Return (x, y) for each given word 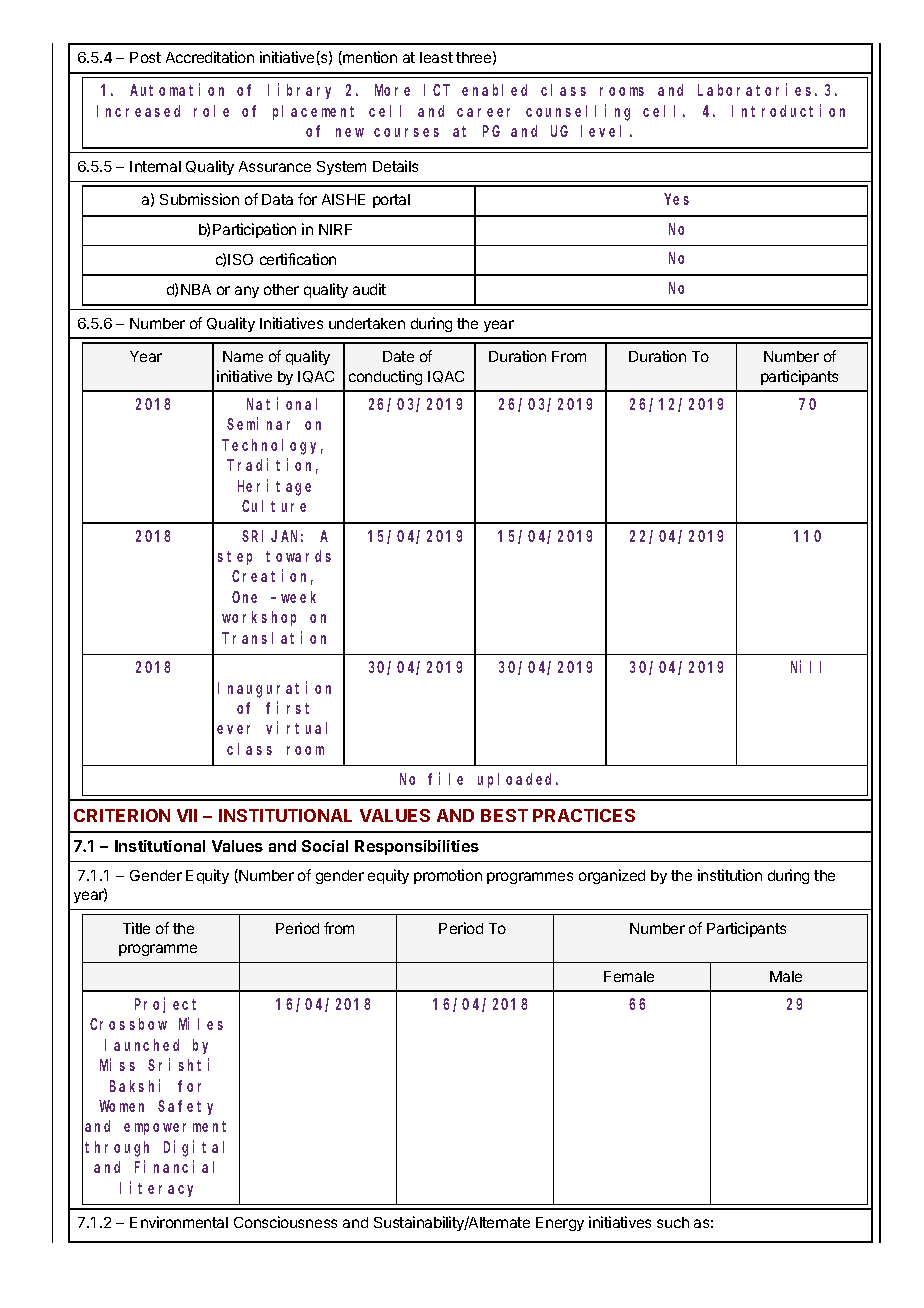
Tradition (272, 466)
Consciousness (285, 1222)
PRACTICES (584, 815)
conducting (385, 377)
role (211, 111)
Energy (560, 1224)
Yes (677, 199)
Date (398, 356)
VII (187, 815)
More (392, 90)
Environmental (179, 1222)
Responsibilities (417, 847)
